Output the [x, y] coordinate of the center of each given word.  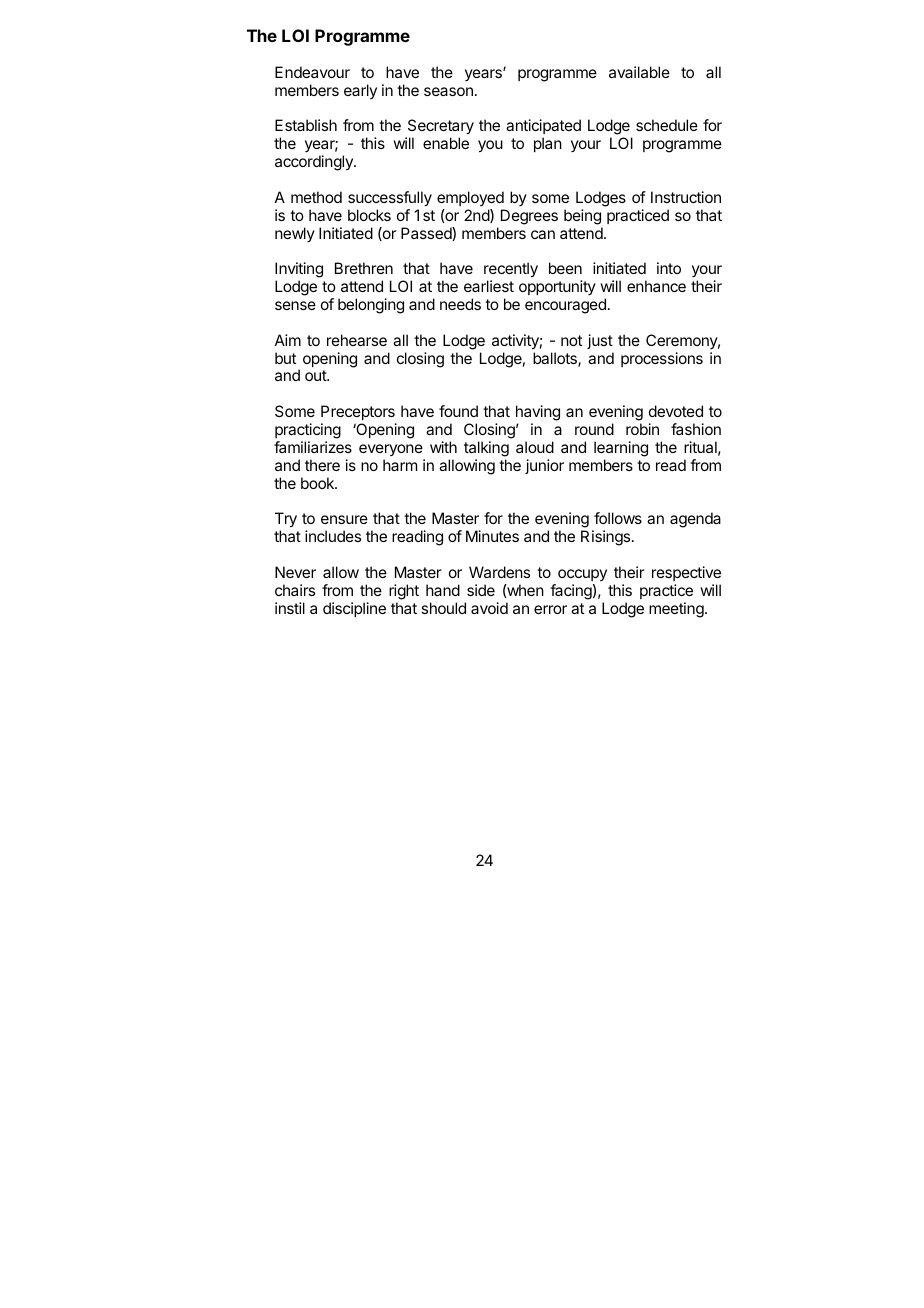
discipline [354, 609]
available [639, 72]
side [481, 590]
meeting [677, 610]
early [360, 91]
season [448, 91]
